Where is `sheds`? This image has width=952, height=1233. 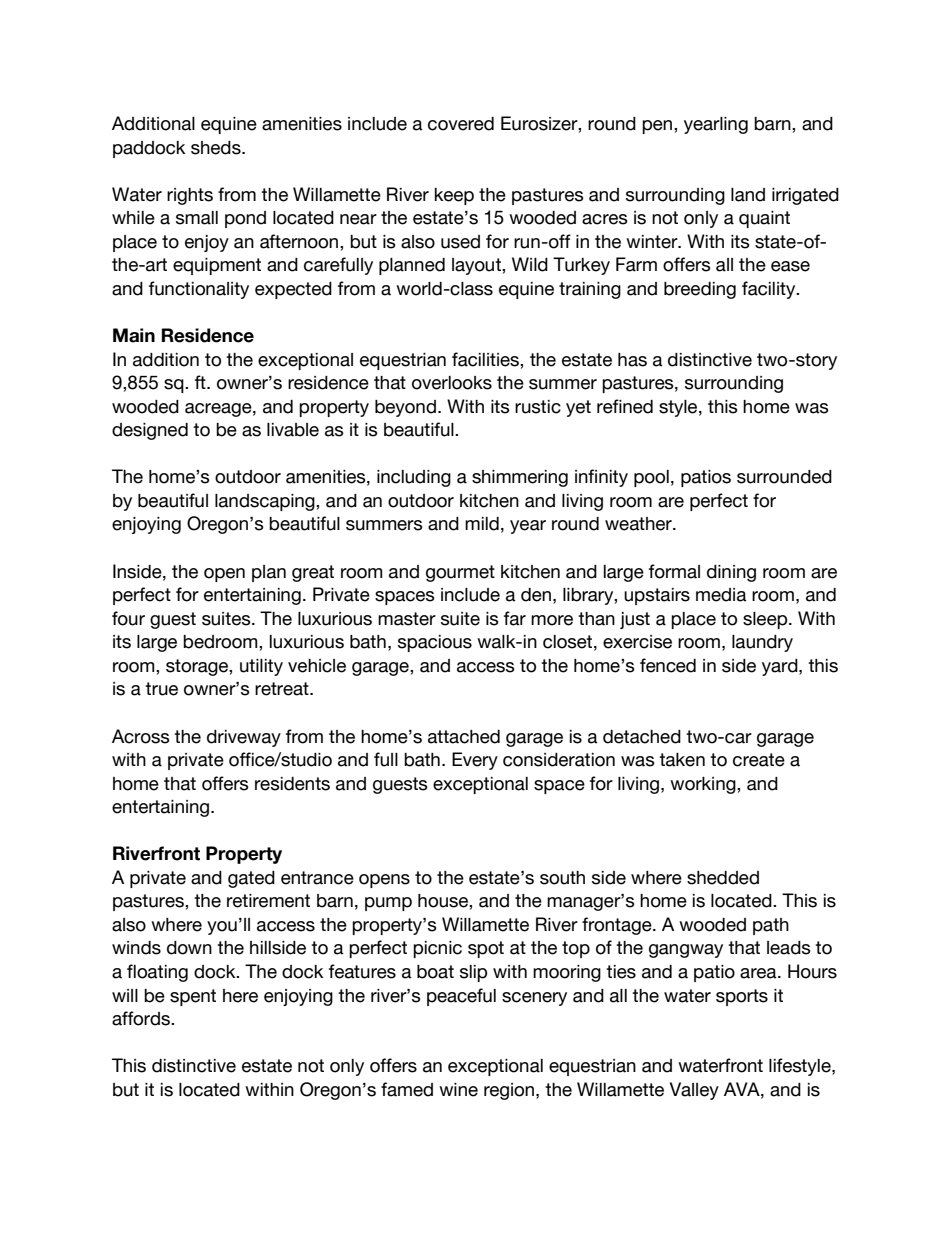
sheds is located at coordinates (217, 148).
